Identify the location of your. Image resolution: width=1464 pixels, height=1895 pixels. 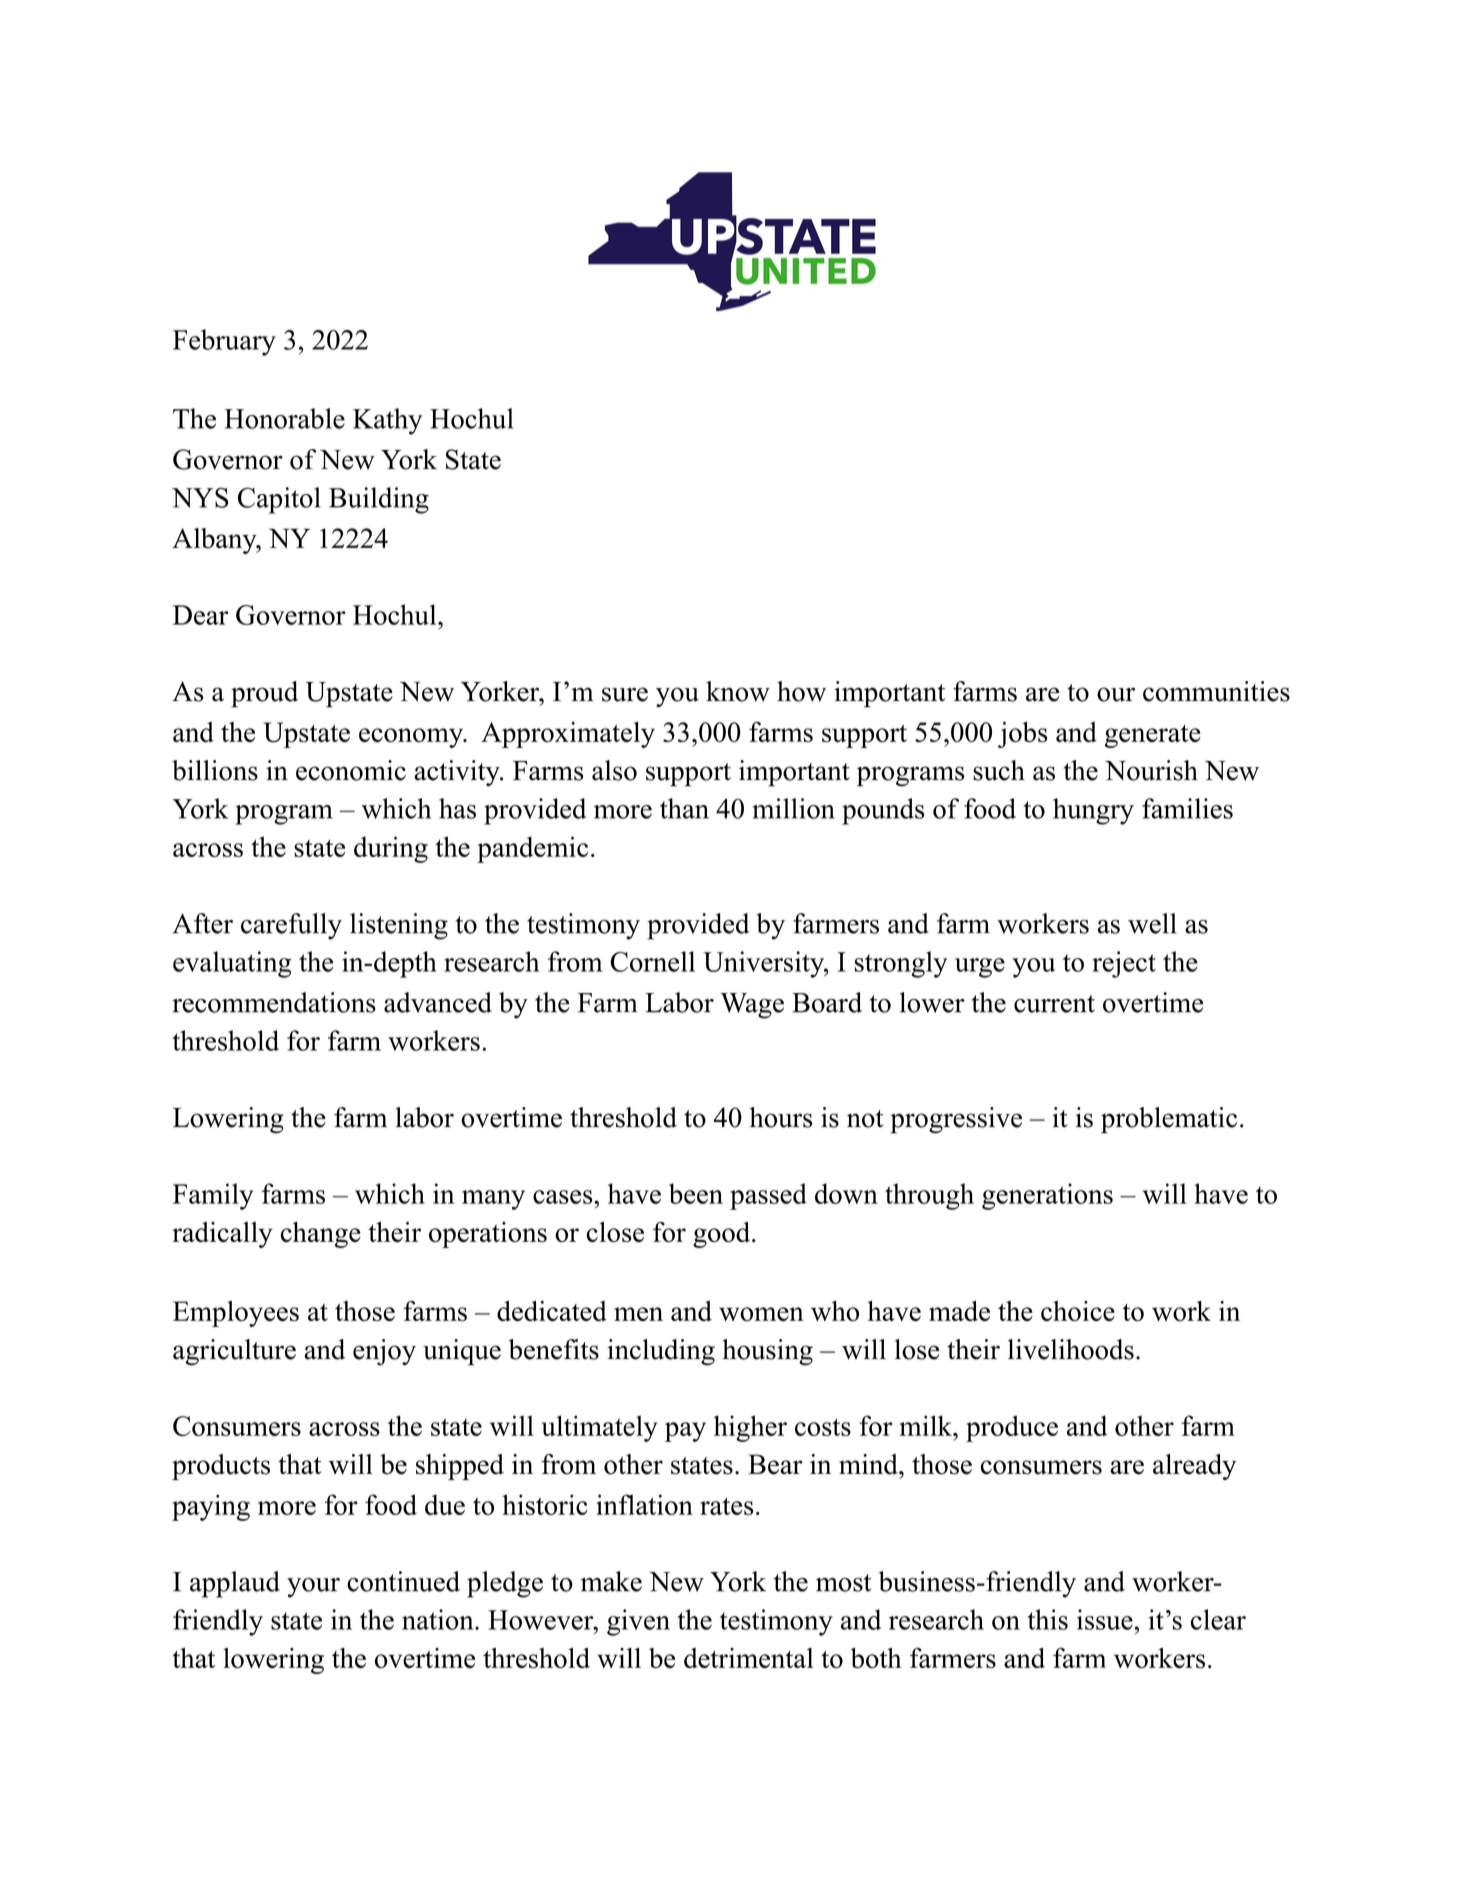
(313, 1588).
